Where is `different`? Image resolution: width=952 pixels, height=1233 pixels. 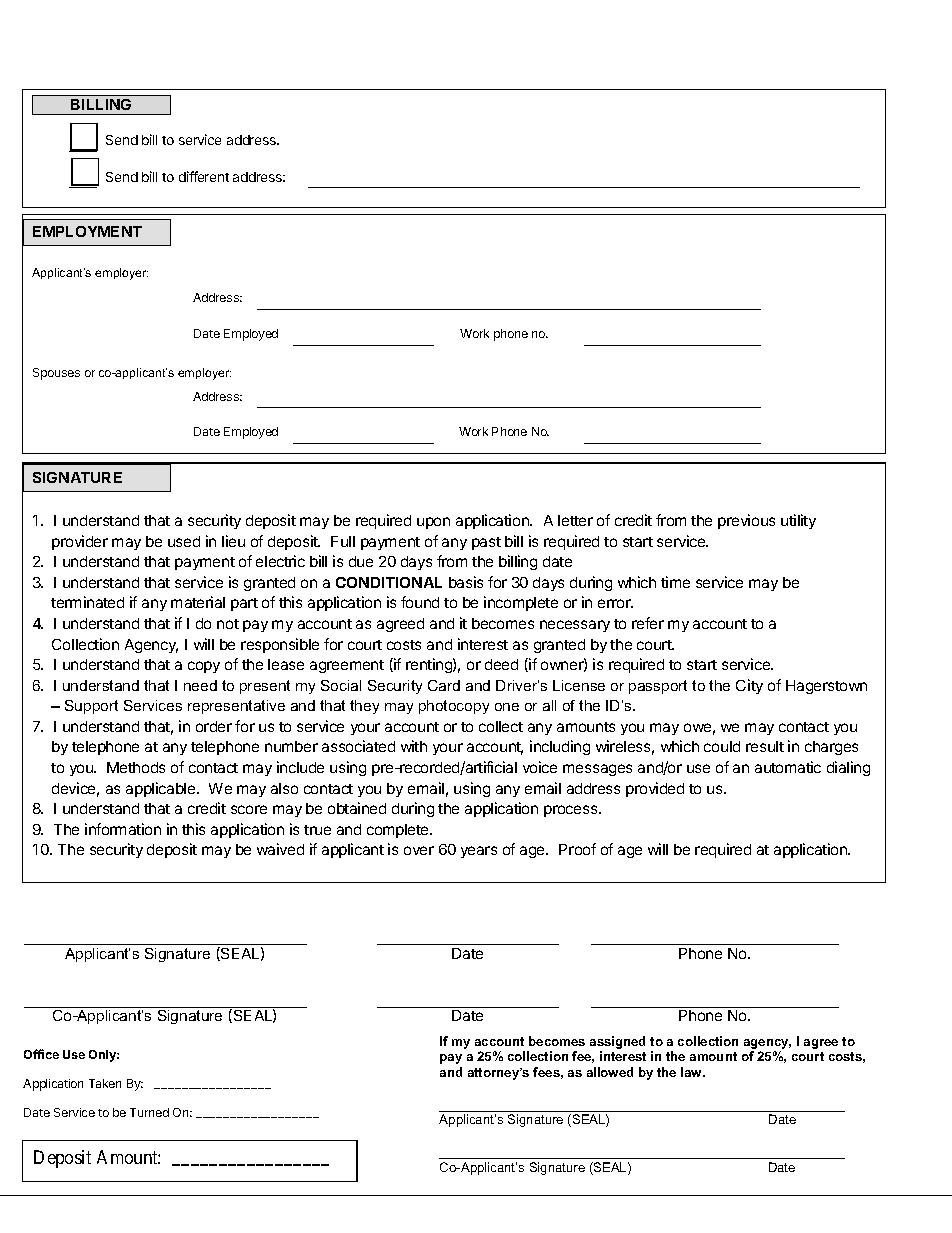
different is located at coordinates (204, 176).
